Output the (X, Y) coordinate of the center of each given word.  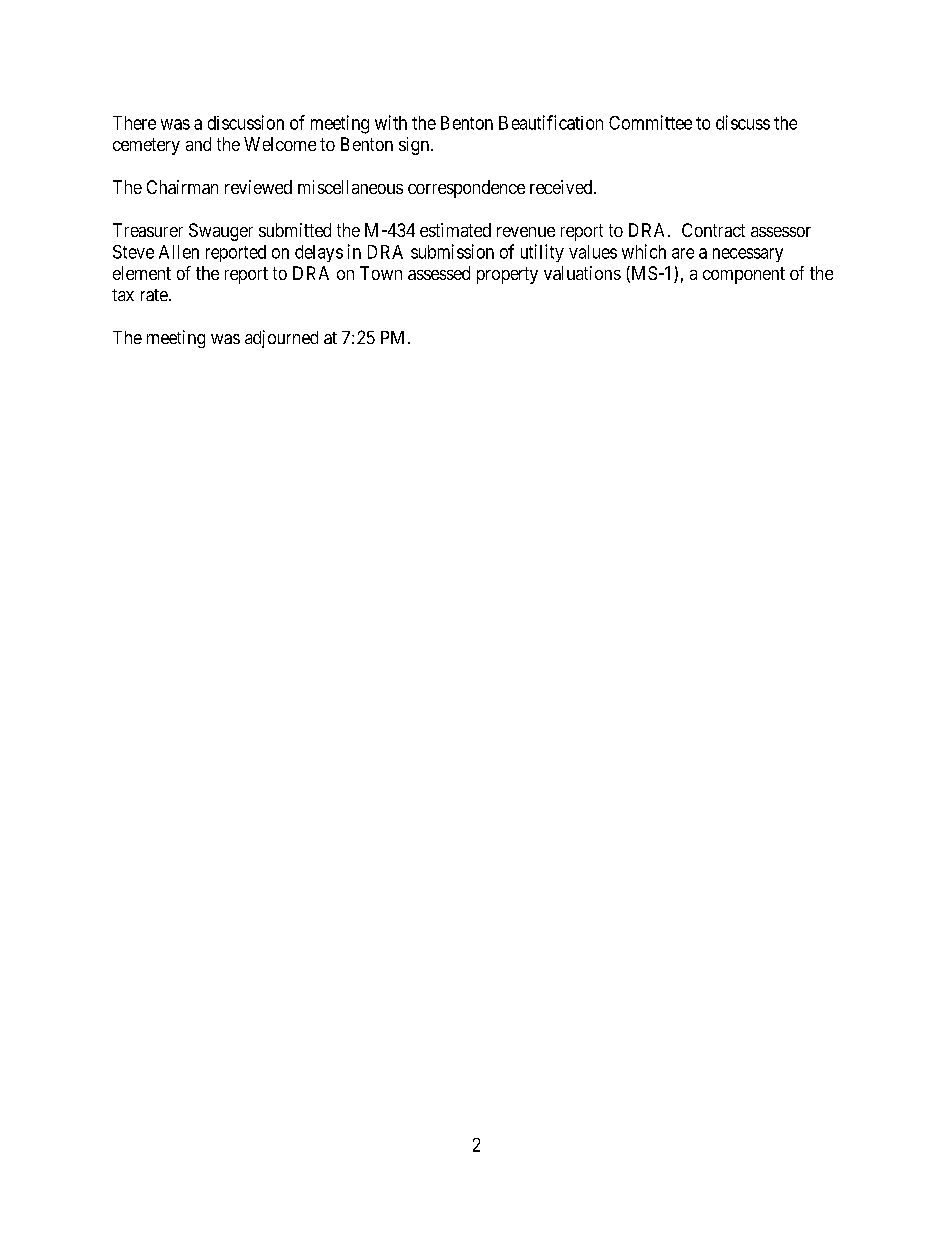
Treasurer (148, 230)
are (683, 253)
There (134, 123)
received (562, 187)
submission (452, 251)
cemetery (146, 146)
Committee (650, 122)
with (391, 122)
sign (414, 146)
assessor (781, 232)
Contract (713, 230)
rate (154, 295)
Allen (179, 252)
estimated (455, 230)
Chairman (182, 187)
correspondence (466, 189)
